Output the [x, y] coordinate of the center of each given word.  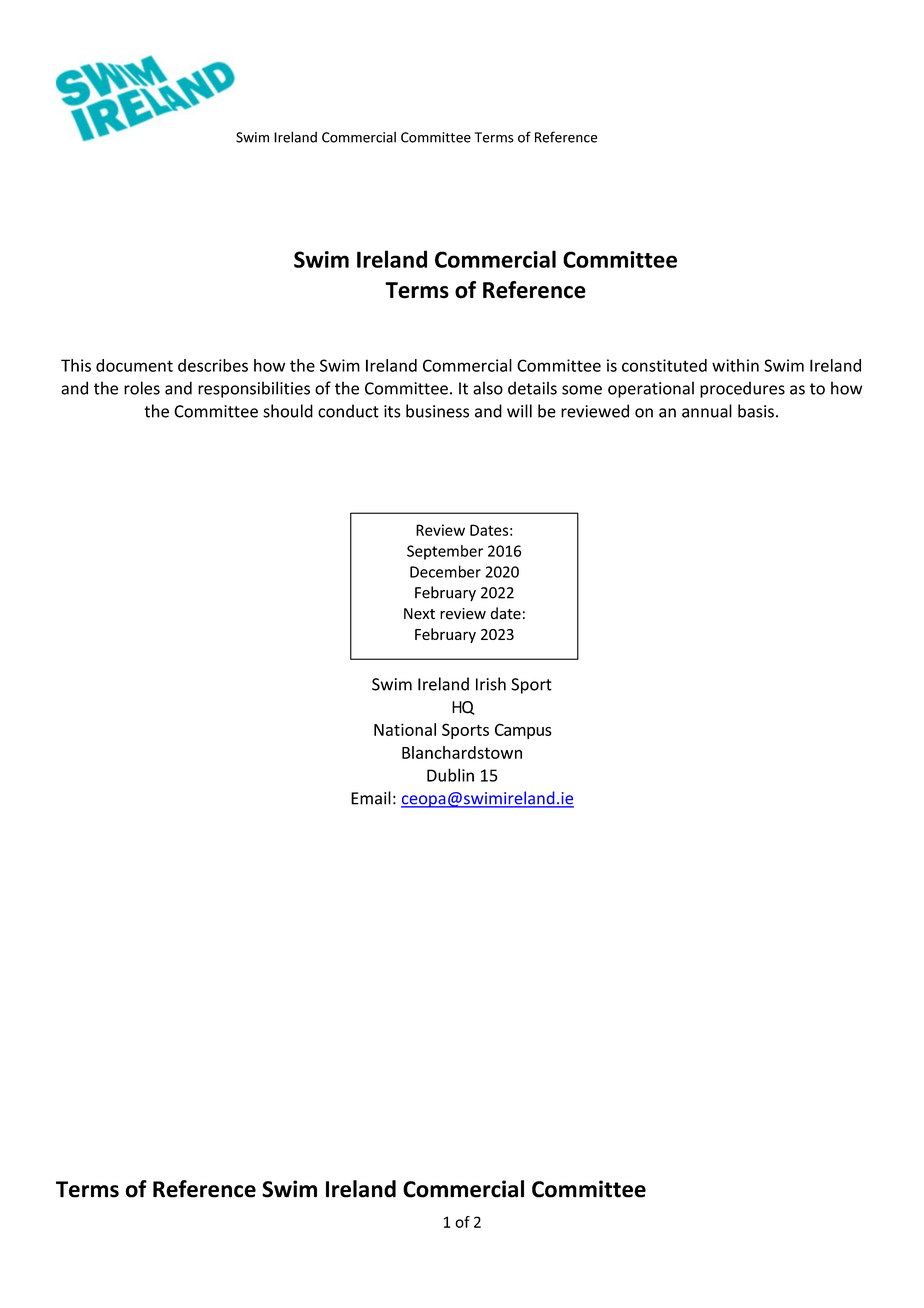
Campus [523, 731]
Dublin [450, 775]
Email [371, 798]
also [488, 388]
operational [651, 389]
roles [142, 388]
